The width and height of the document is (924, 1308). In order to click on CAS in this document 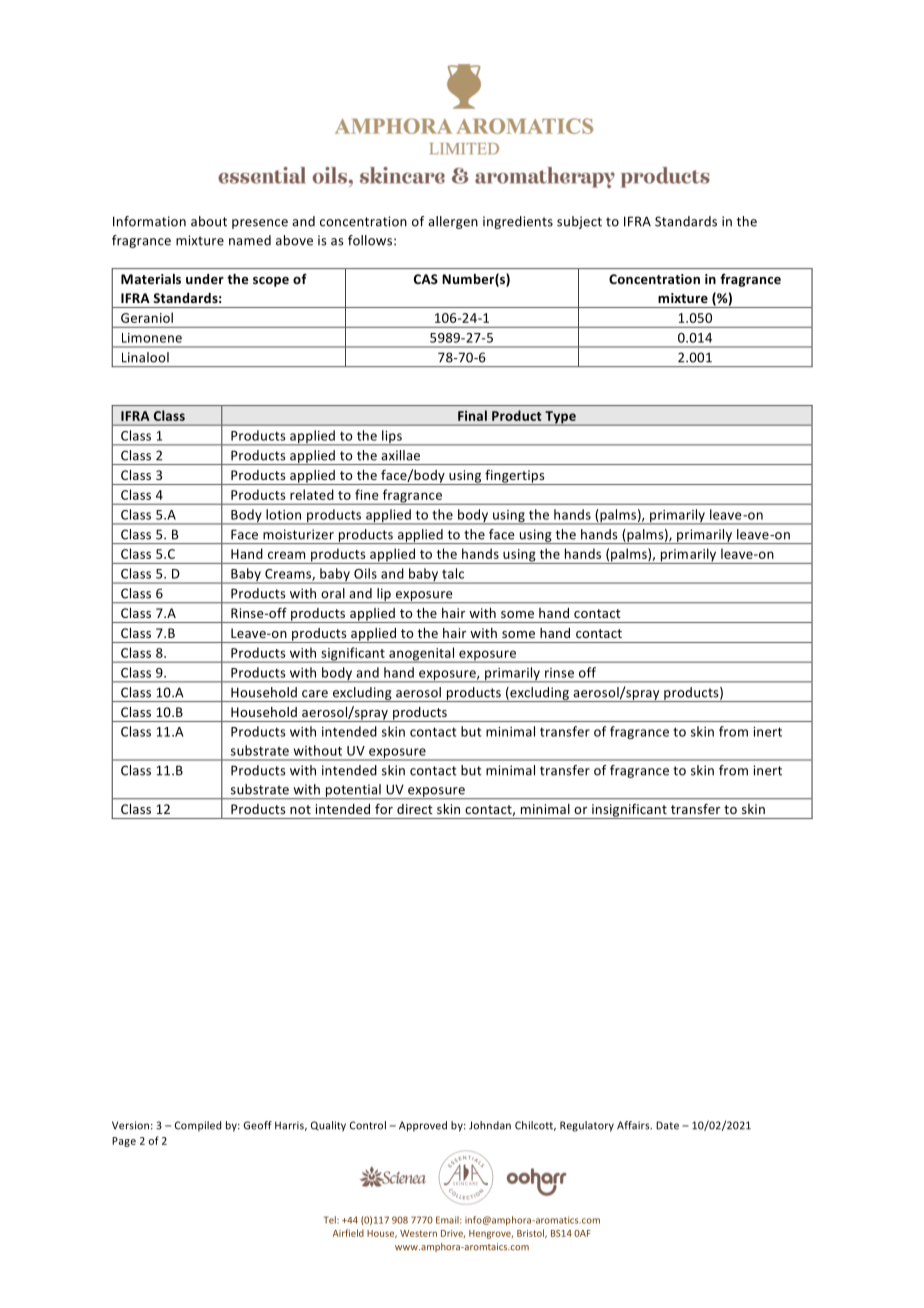, I will do `click(426, 279)`.
